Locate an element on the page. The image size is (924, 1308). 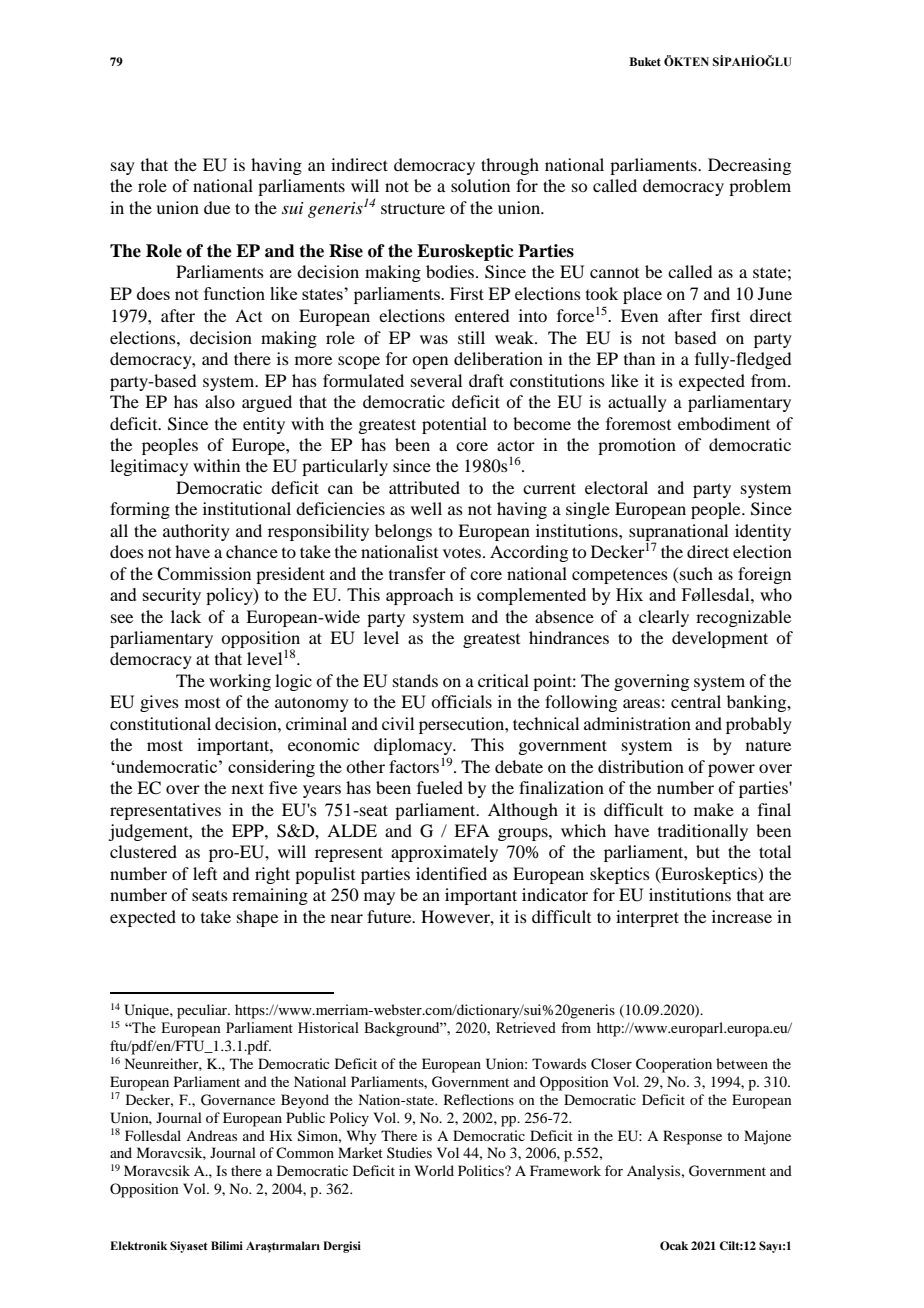
such is located at coordinates (696, 573).
